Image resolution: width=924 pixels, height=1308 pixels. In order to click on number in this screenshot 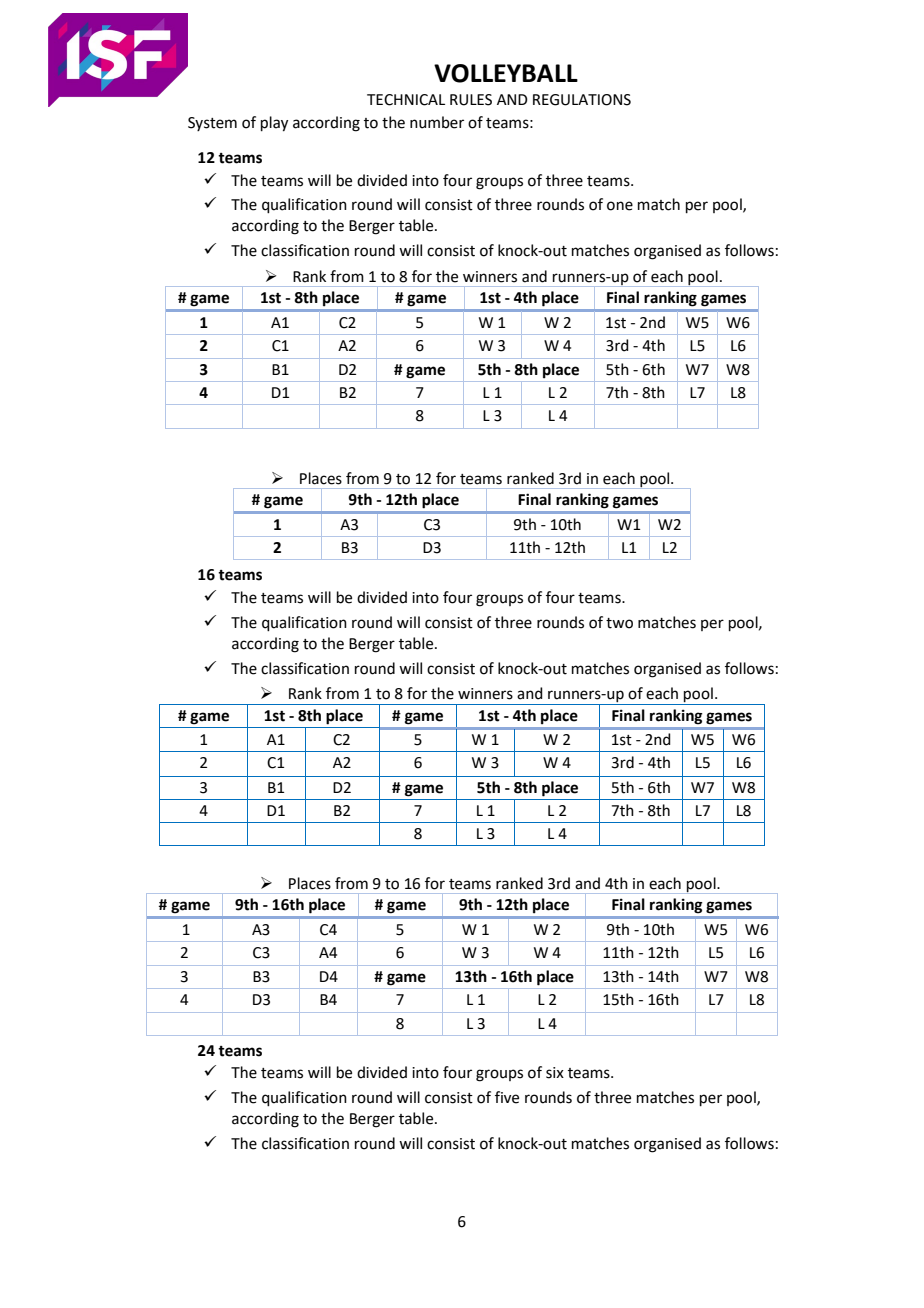, I will do `click(437, 122)`.
